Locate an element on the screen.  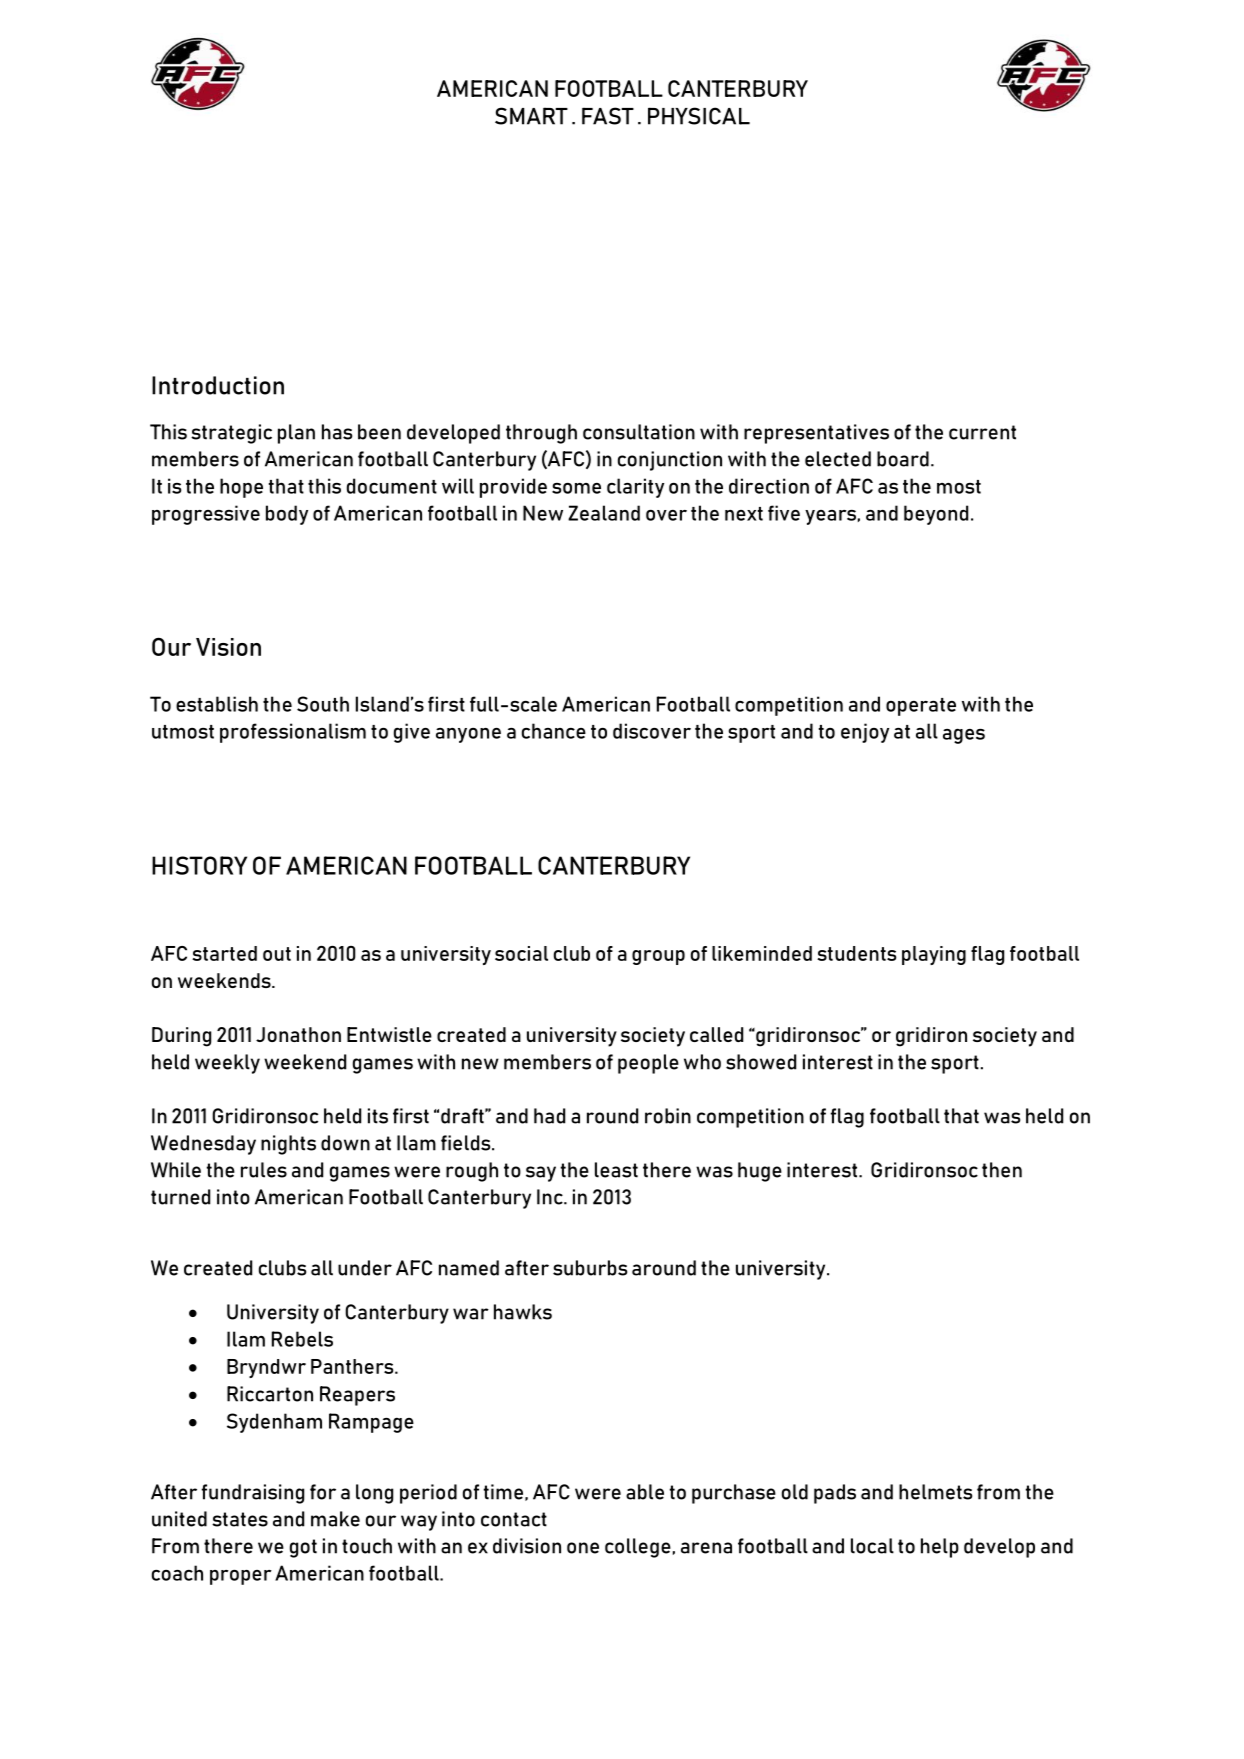
got is located at coordinates (303, 1548).
